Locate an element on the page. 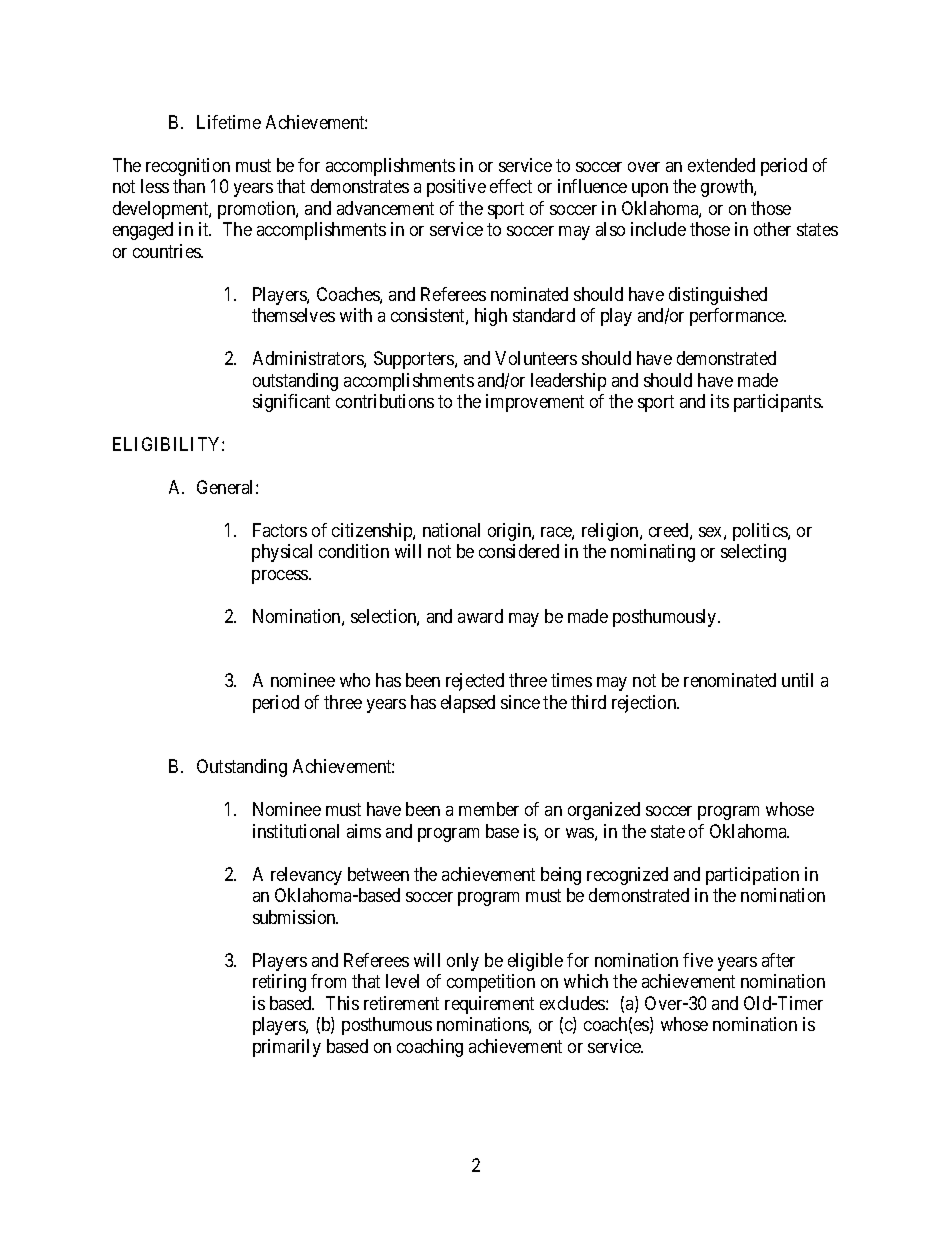 The image size is (952, 1233). rejected is located at coordinates (475, 682).
